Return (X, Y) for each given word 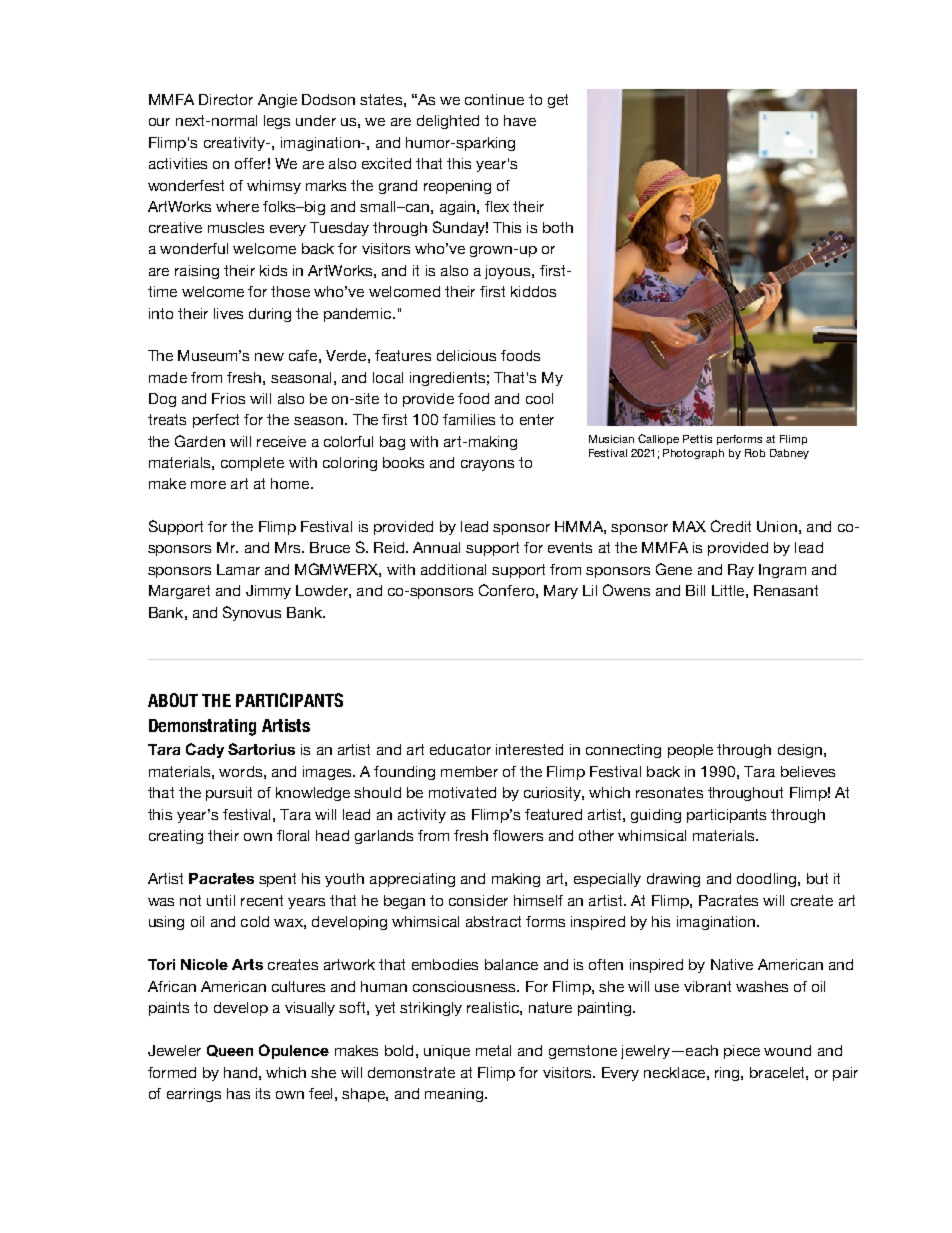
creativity (235, 144)
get (558, 101)
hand (240, 1072)
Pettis (697, 439)
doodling (768, 880)
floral (293, 835)
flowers (518, 835)
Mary (561, 592)
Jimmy (268, 592)
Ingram (782, 571)
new (269, 357)
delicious (466, 355)
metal (493, 1050)
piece (742, 1052)
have (520, 120)
